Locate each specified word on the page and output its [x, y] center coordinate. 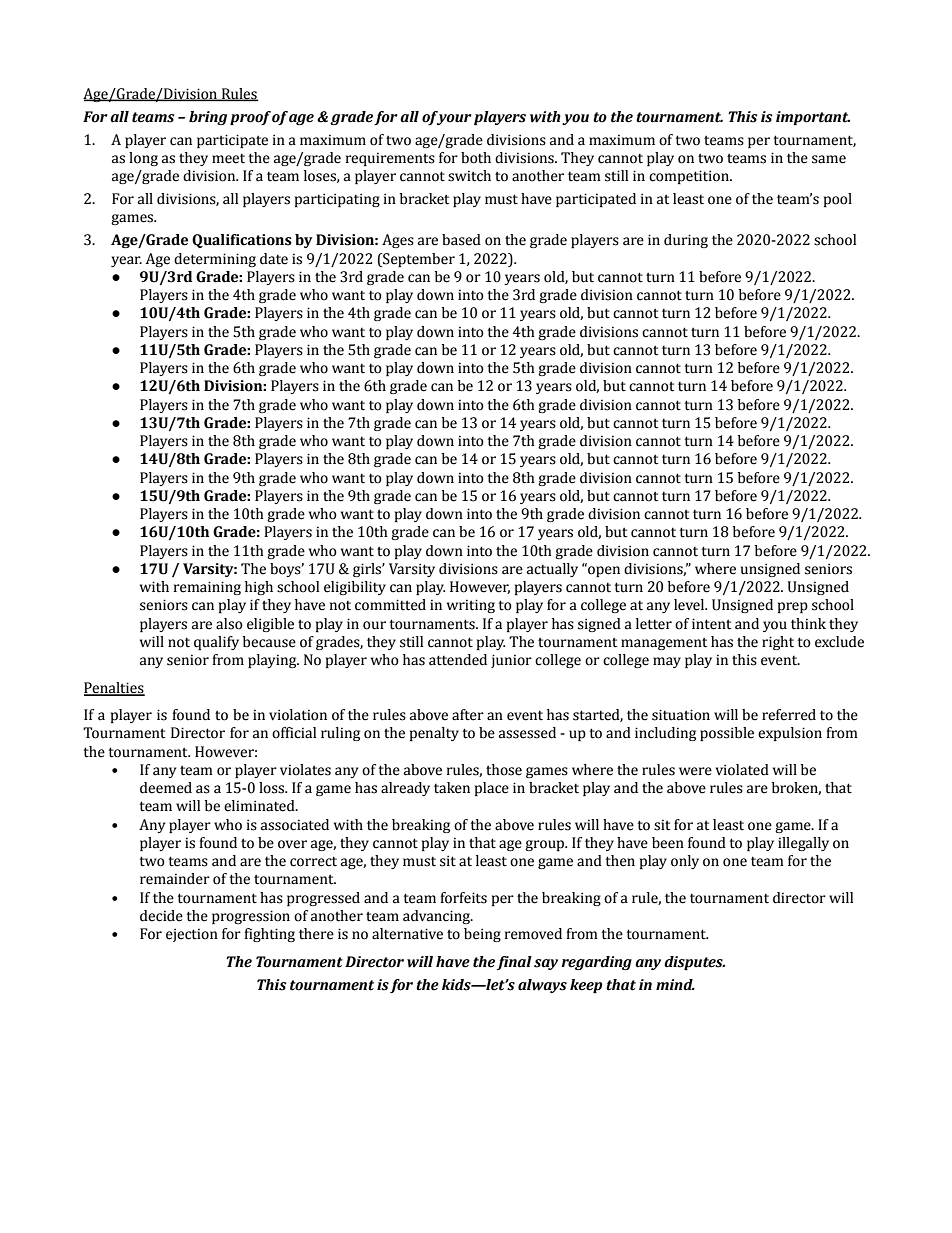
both [476, 158]
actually [552, 570]
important [813, 118]
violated [742, 770]
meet [228, 158]
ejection [192, 935]
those [504, 770]
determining [215, 260]
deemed [166, 788]
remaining [207, 588]
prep [793, 607]
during [686, 241]
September [418, 260]
